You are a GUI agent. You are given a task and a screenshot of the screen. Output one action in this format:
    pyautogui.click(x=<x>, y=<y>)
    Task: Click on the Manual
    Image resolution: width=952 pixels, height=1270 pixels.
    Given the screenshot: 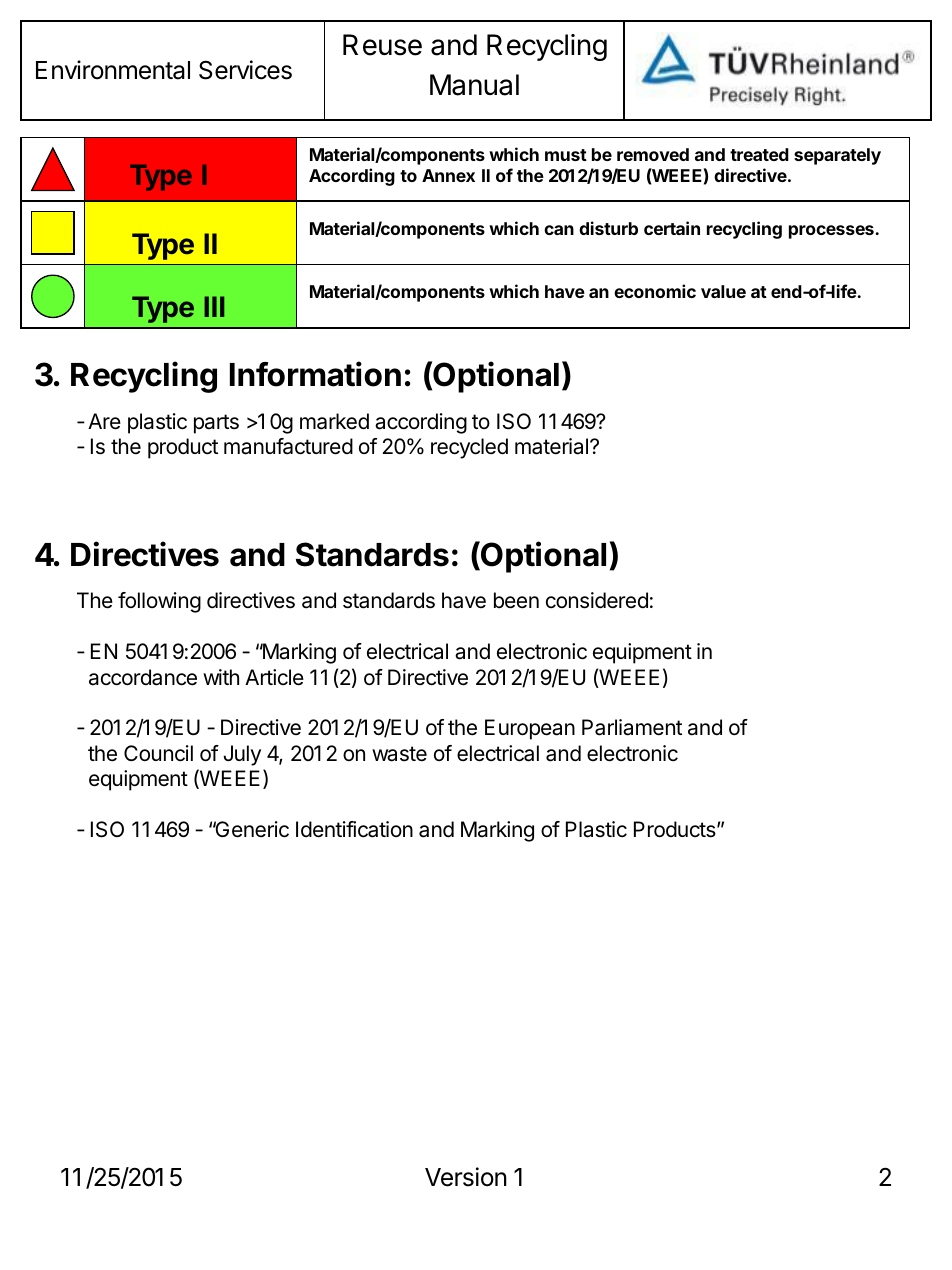 What is the action you would take?
    pyautogui.click(x=474, y=85)
